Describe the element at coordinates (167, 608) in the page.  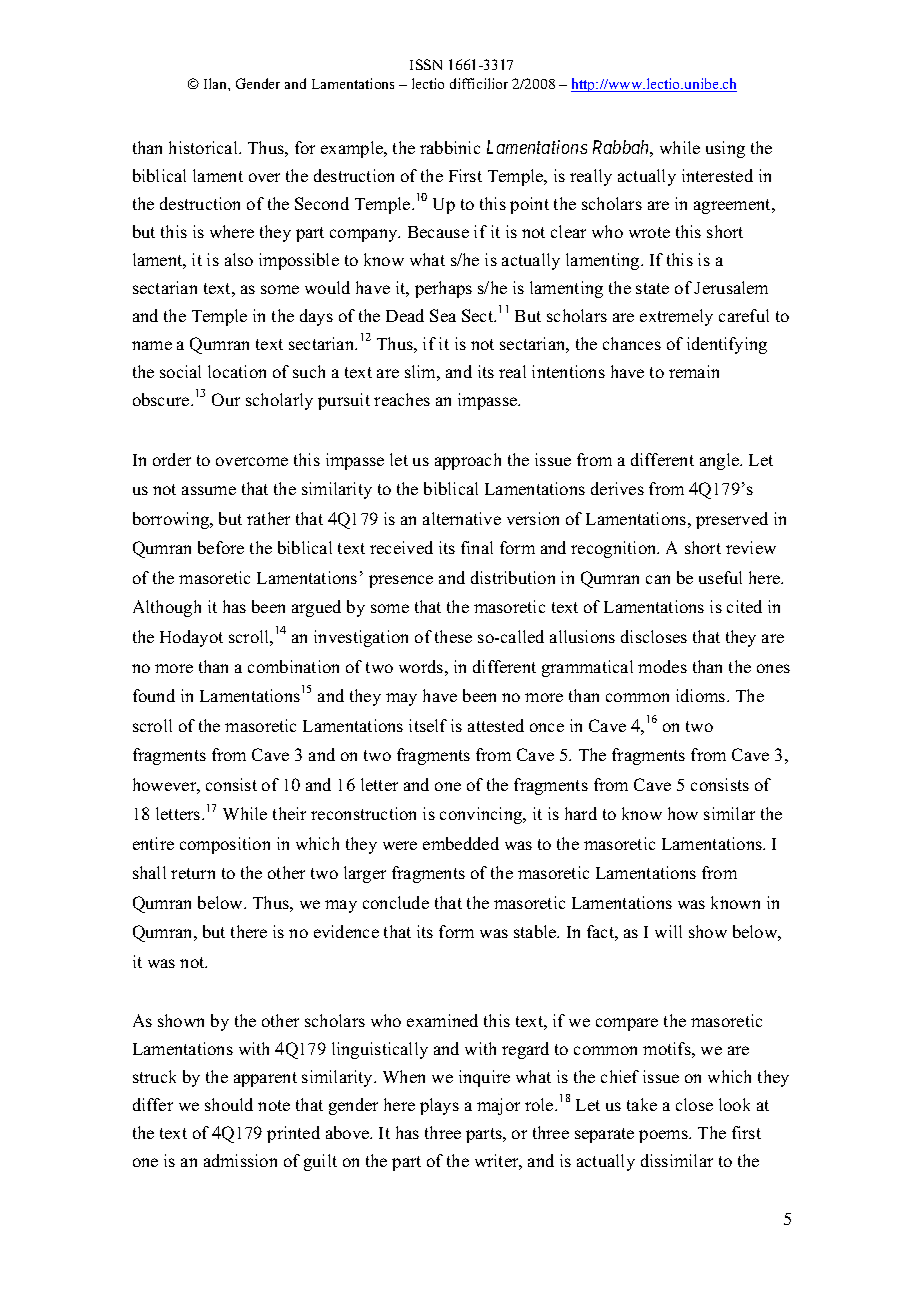
I see `Although` at that location.
